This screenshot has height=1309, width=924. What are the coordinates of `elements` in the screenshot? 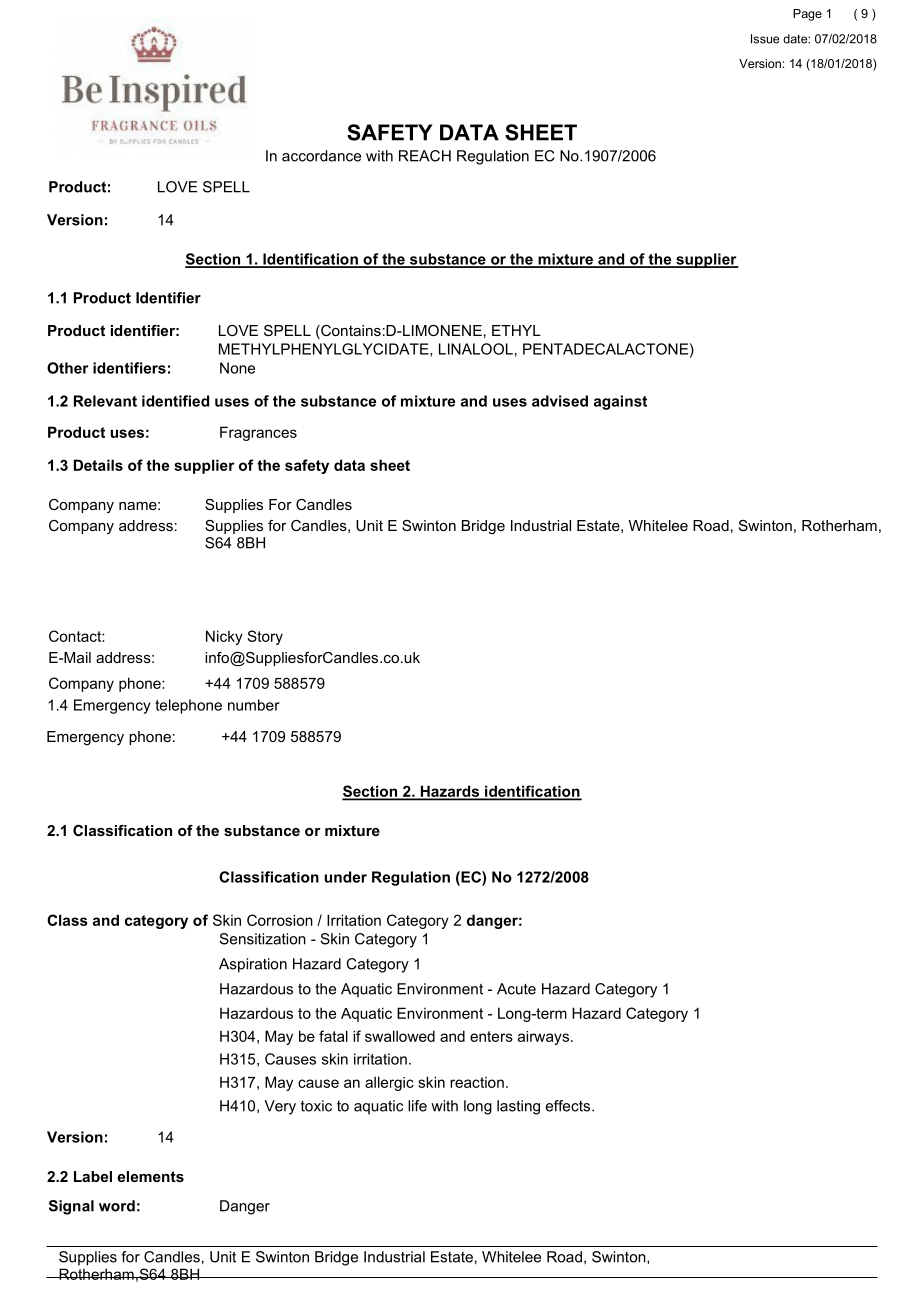 It's located at (150, 1176).
